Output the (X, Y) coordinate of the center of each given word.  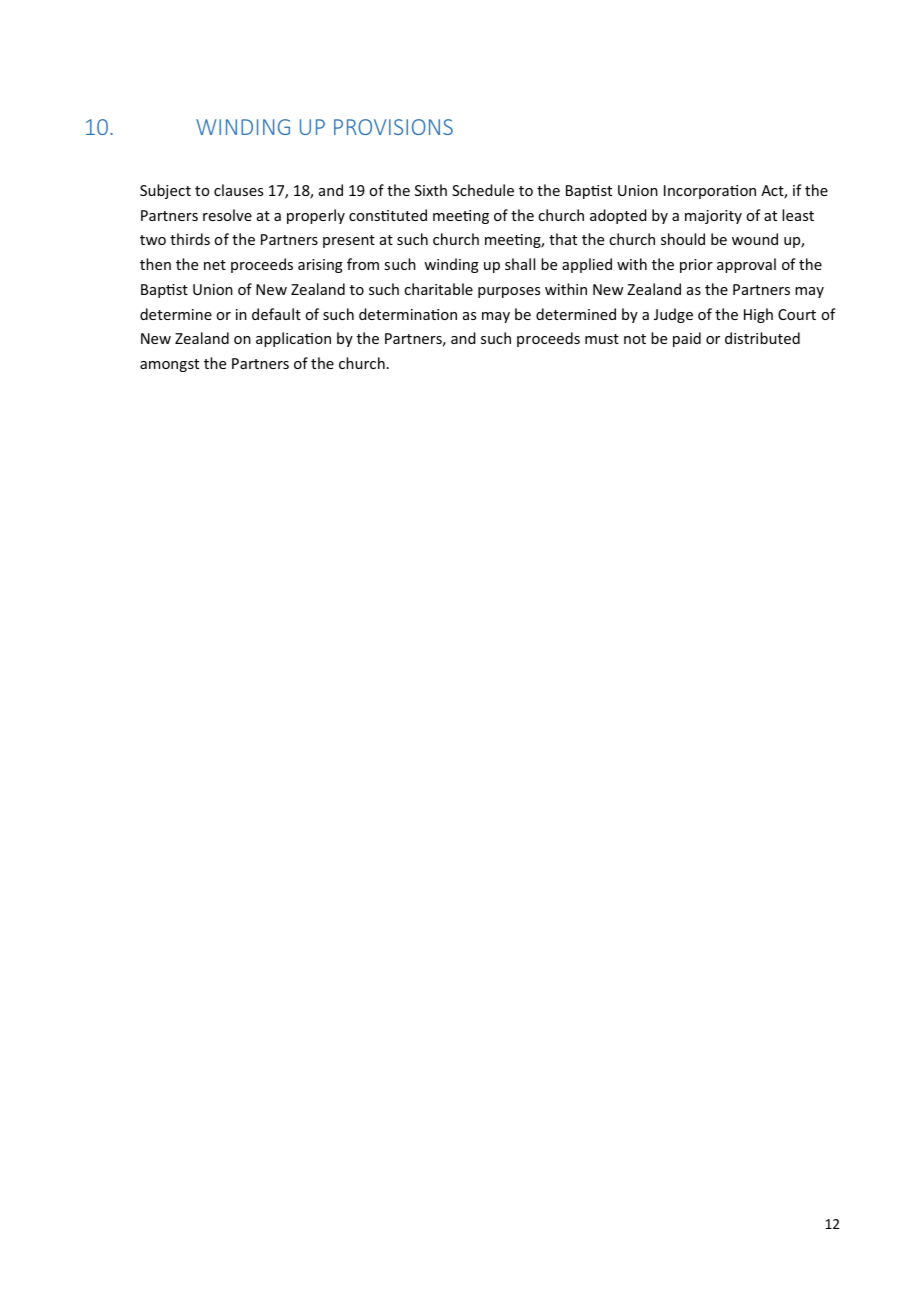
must (602, 339)
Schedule (483, 190)
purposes (509, 292)
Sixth (431, 190)
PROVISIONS (393, 127)
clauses (238, 190)
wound (755, 239)
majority (713, 217)
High (758, 315)
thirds (190, 239)
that (563, 239)
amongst (169, 365)
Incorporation (710, 192)
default (276, 314)
